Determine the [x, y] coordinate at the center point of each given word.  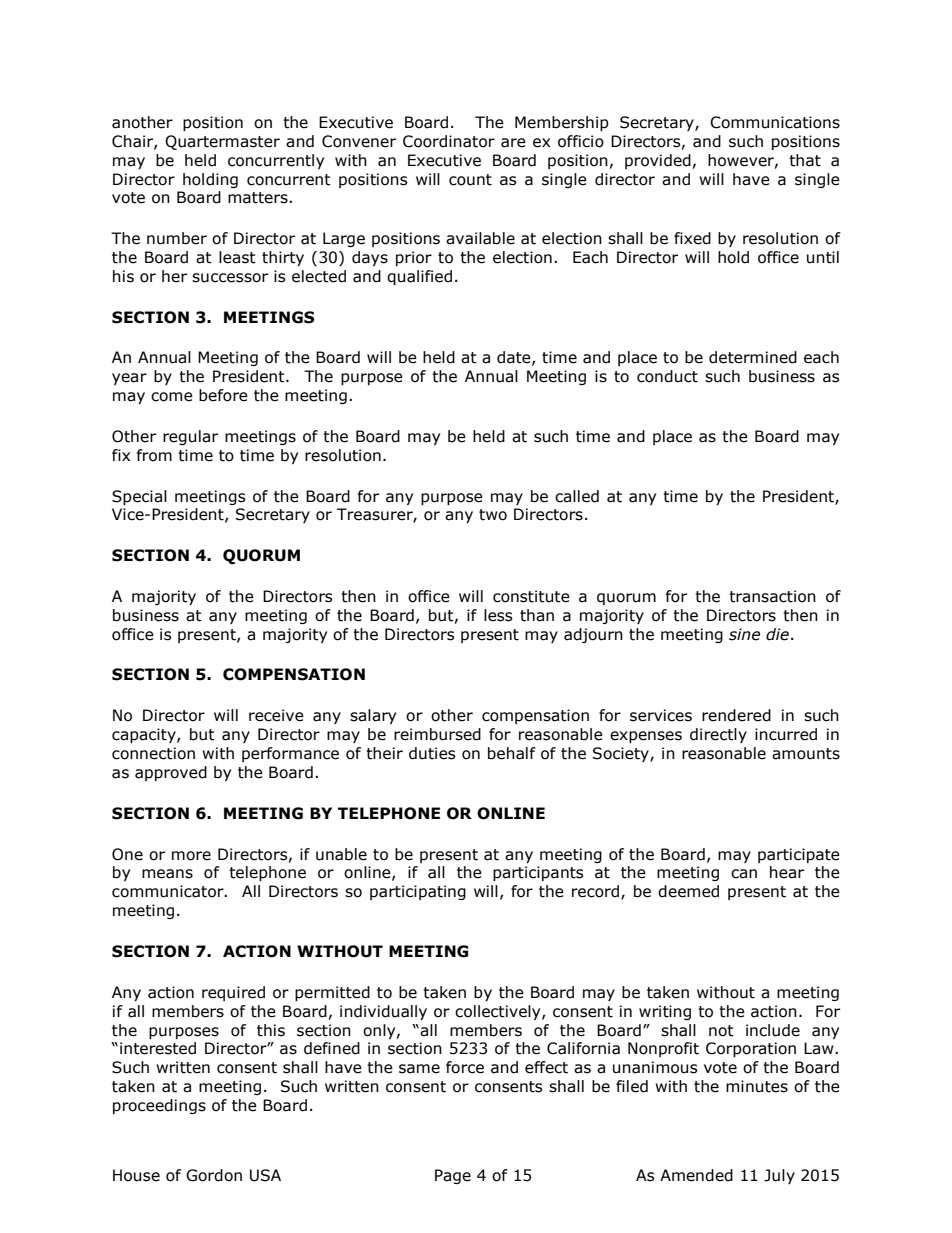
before [223, 395]
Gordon [214, 1175]
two [493, 515]
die [777, 634]
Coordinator [449, 141]
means [167, 874]
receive [276, 715]
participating [418, 892]
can [744, 874]
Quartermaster [222, 142]
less [498, 615]
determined [753, 357]
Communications [775, 122]
